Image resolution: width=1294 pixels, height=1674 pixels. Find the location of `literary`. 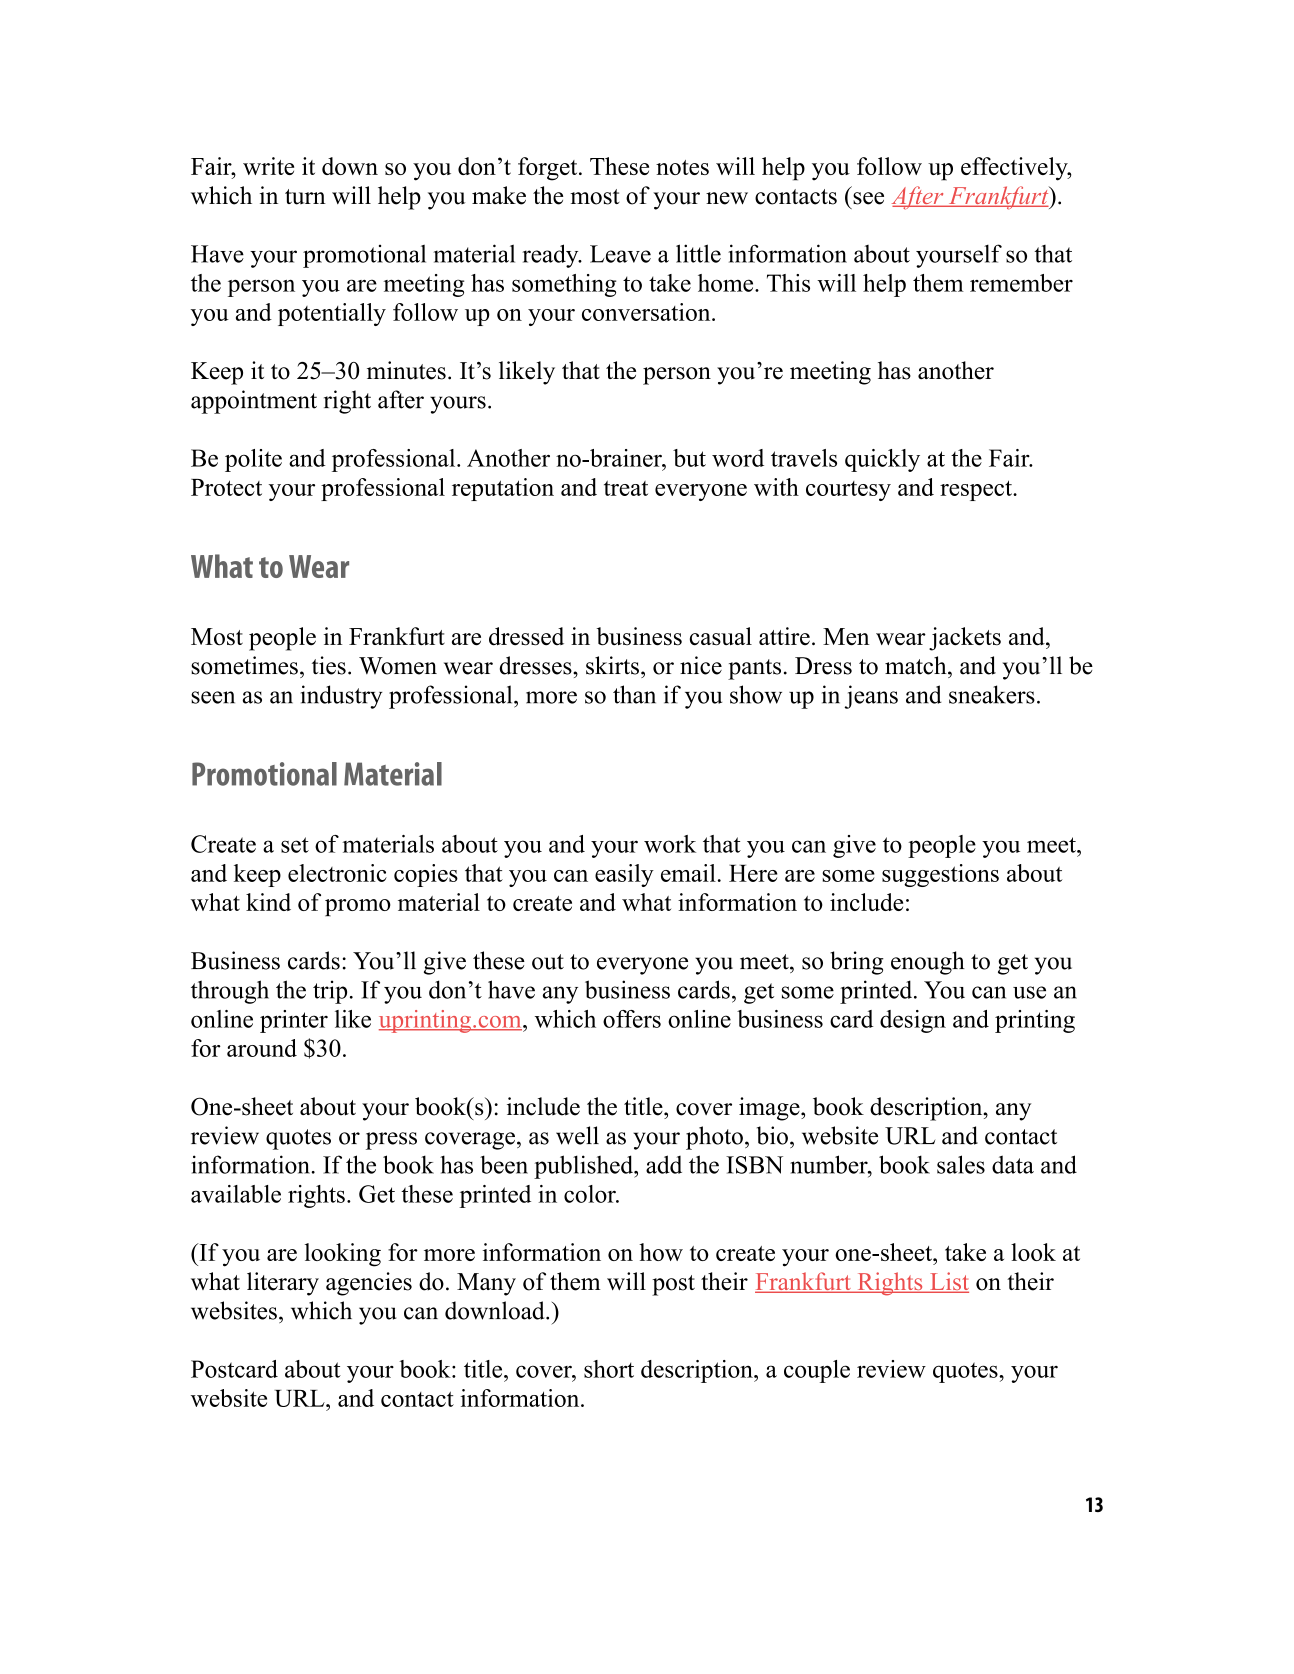

literary is located at coordinates (283, 1284).
